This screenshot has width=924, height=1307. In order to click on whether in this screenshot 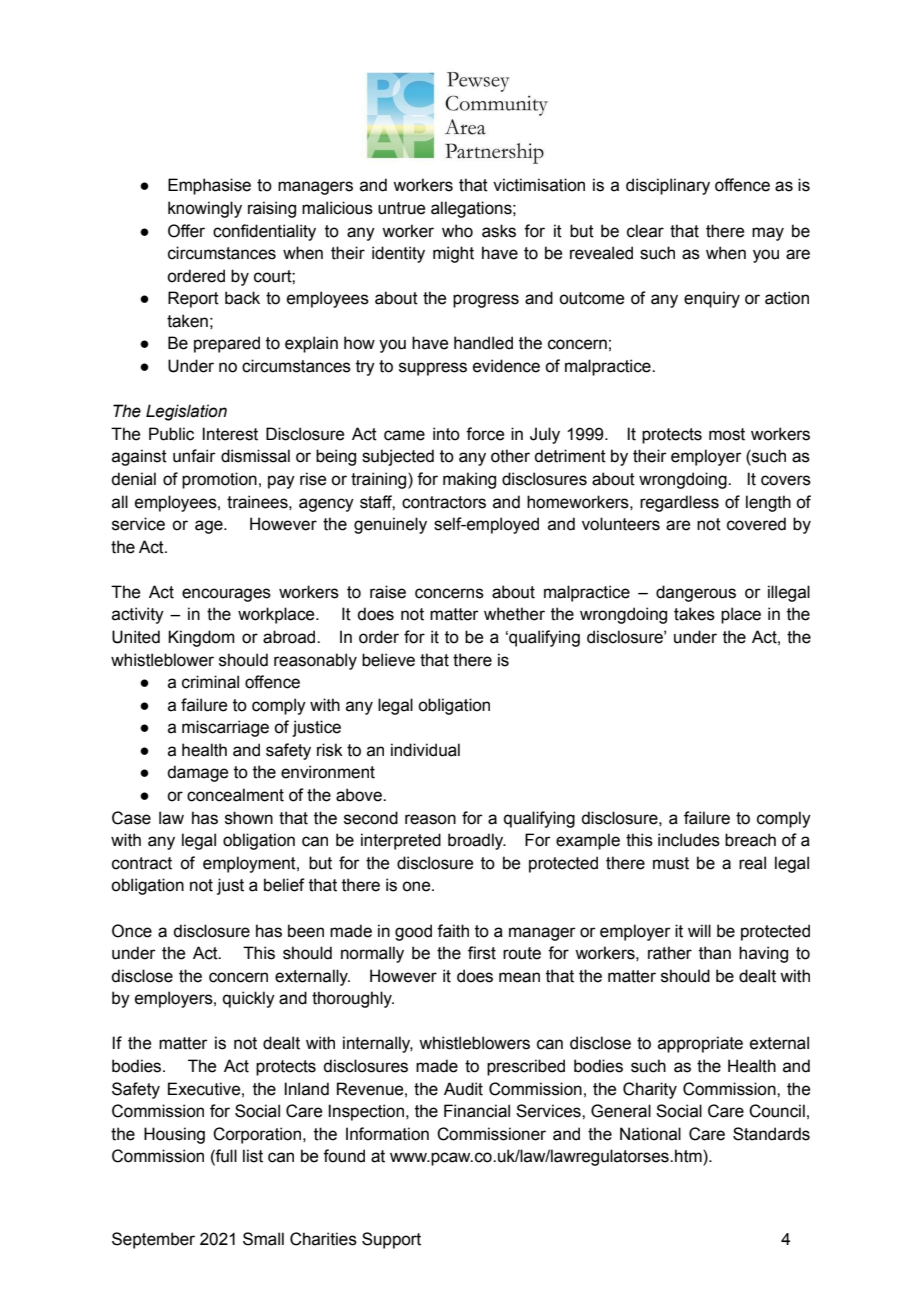, I will do `click(514, 614)`.
